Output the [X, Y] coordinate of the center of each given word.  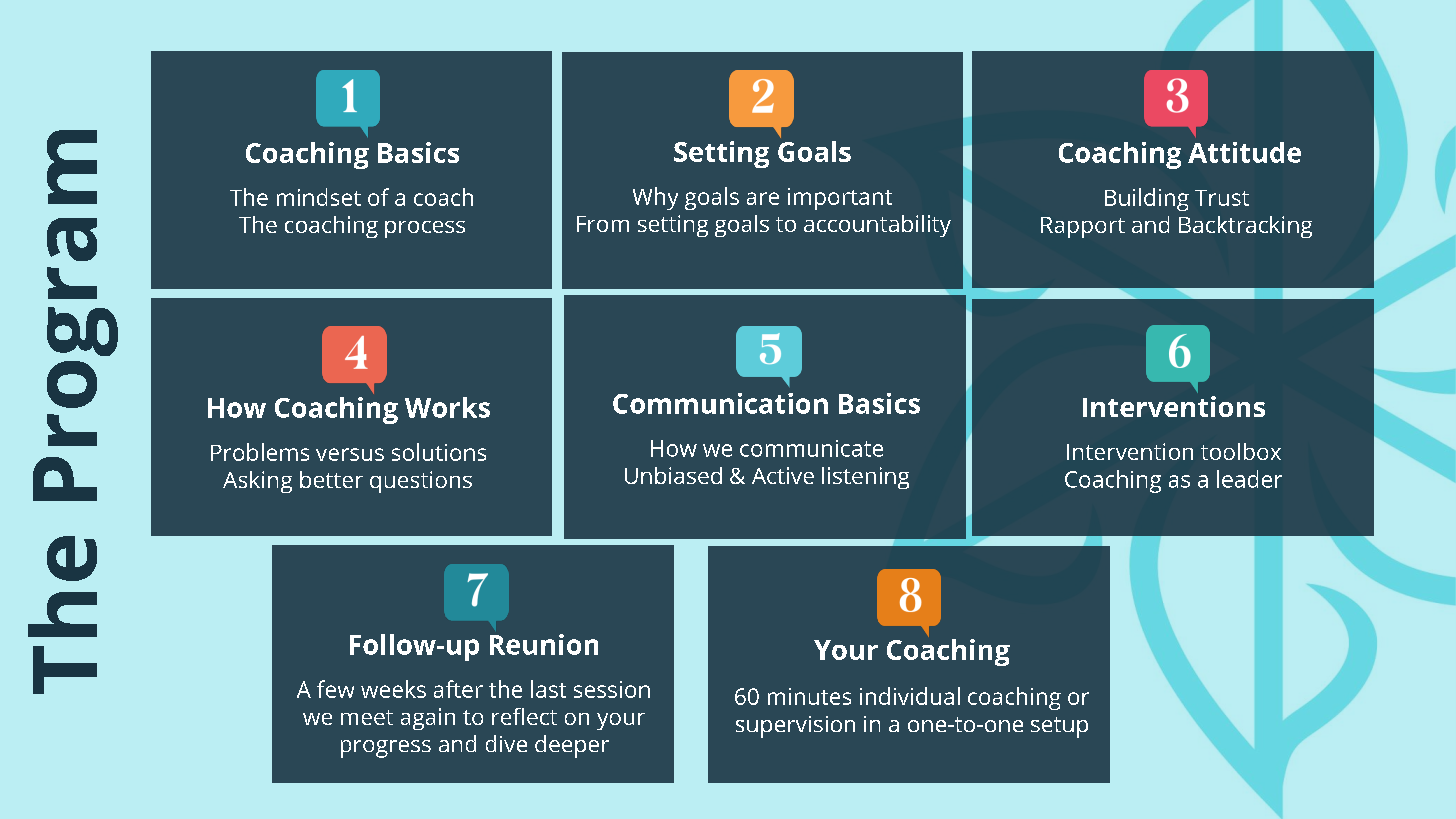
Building [1147, 199]
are [763, 198]
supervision [795, 727]
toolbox [1241, 451]
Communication [720, 403]
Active [783, 475]
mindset [319, 197]
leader [1249, 479]
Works [447, 407]
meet [367, 717]
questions [421, 482]
